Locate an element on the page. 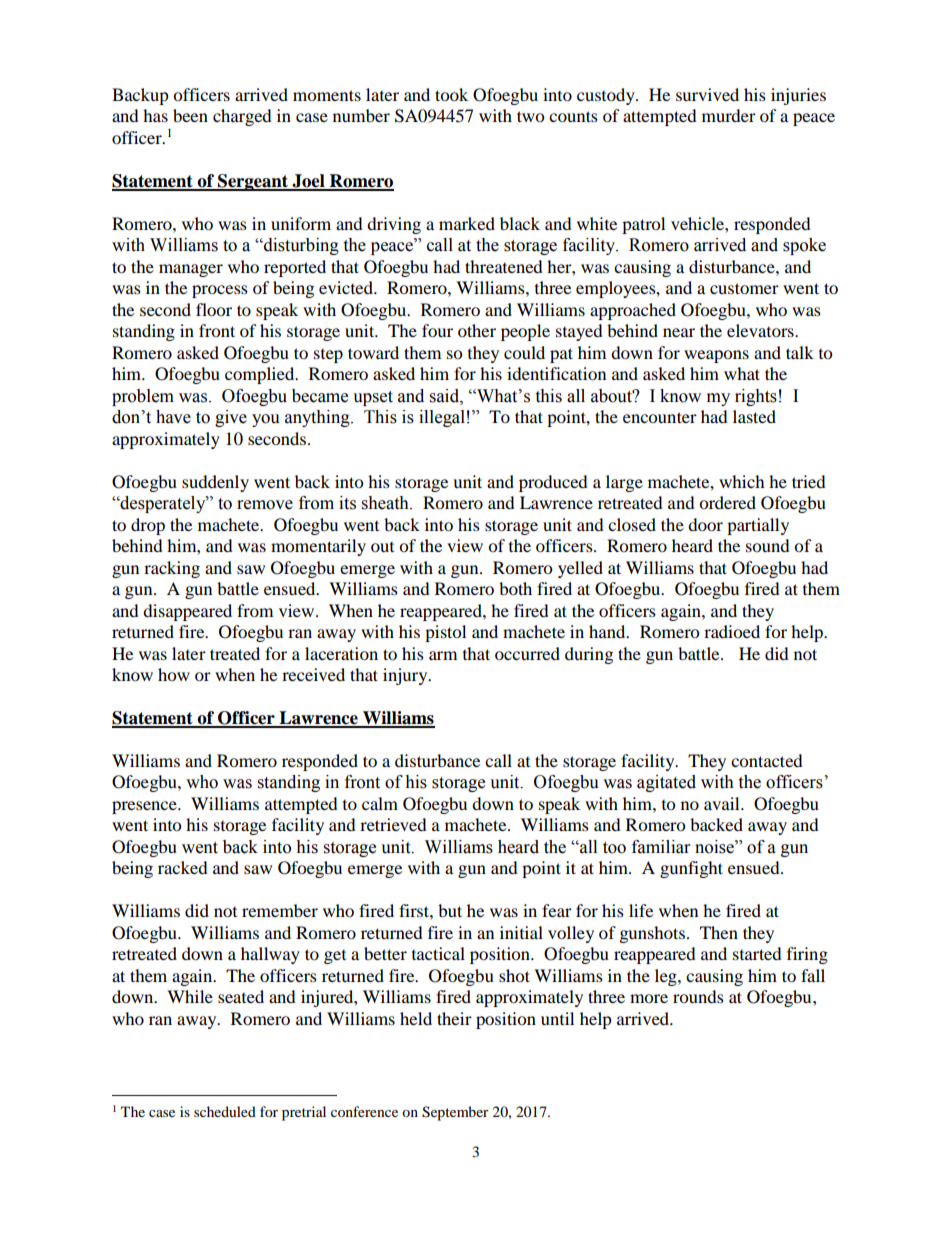 Image resolution: width=952 pixels, height=1233 pixels. rounds is located at coordinates (698, 996).
